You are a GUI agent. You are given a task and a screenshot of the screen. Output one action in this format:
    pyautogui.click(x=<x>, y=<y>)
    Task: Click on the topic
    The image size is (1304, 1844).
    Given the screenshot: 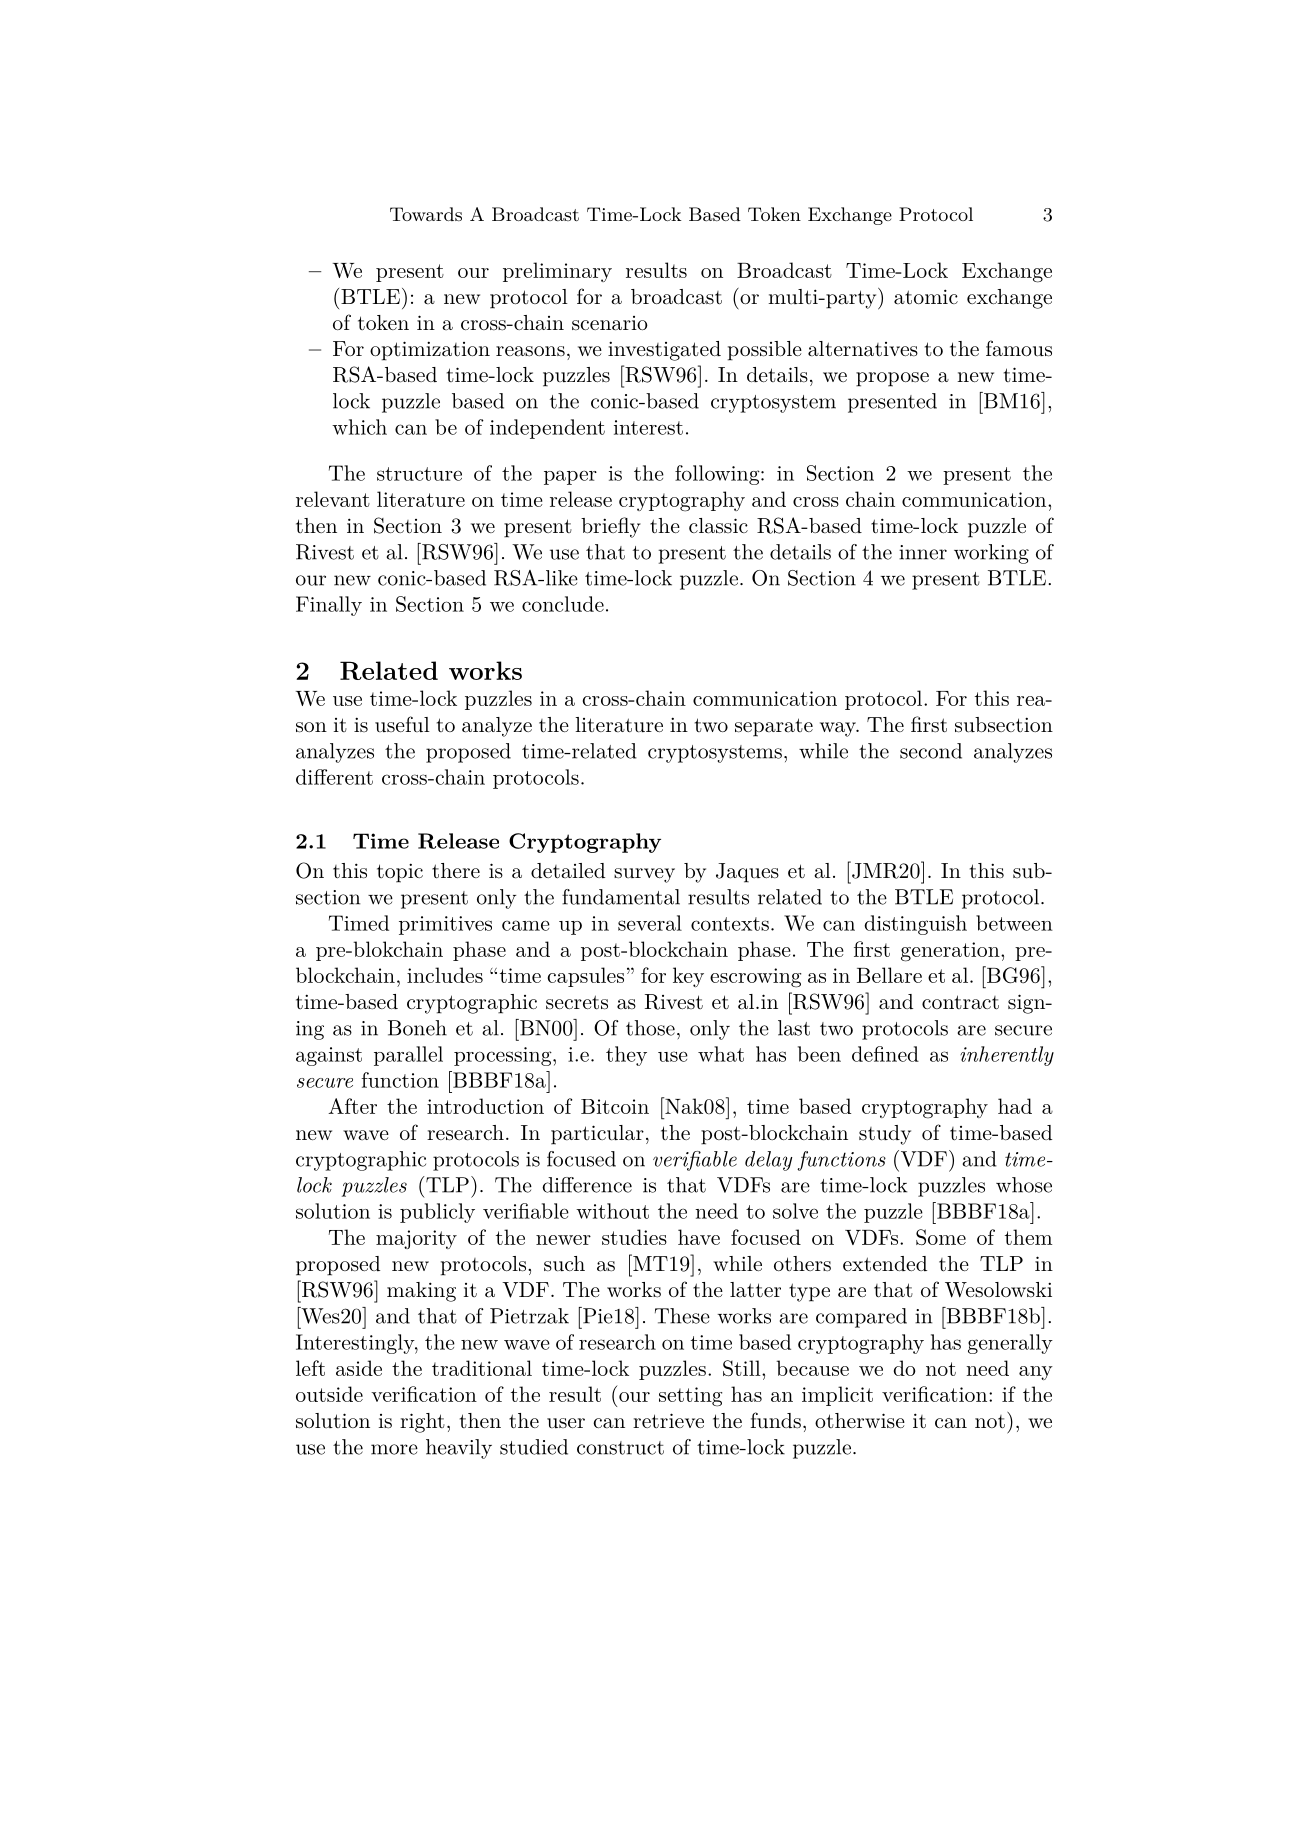 What is the action you would take?
    pyautogui.click(x=400, y=873)
